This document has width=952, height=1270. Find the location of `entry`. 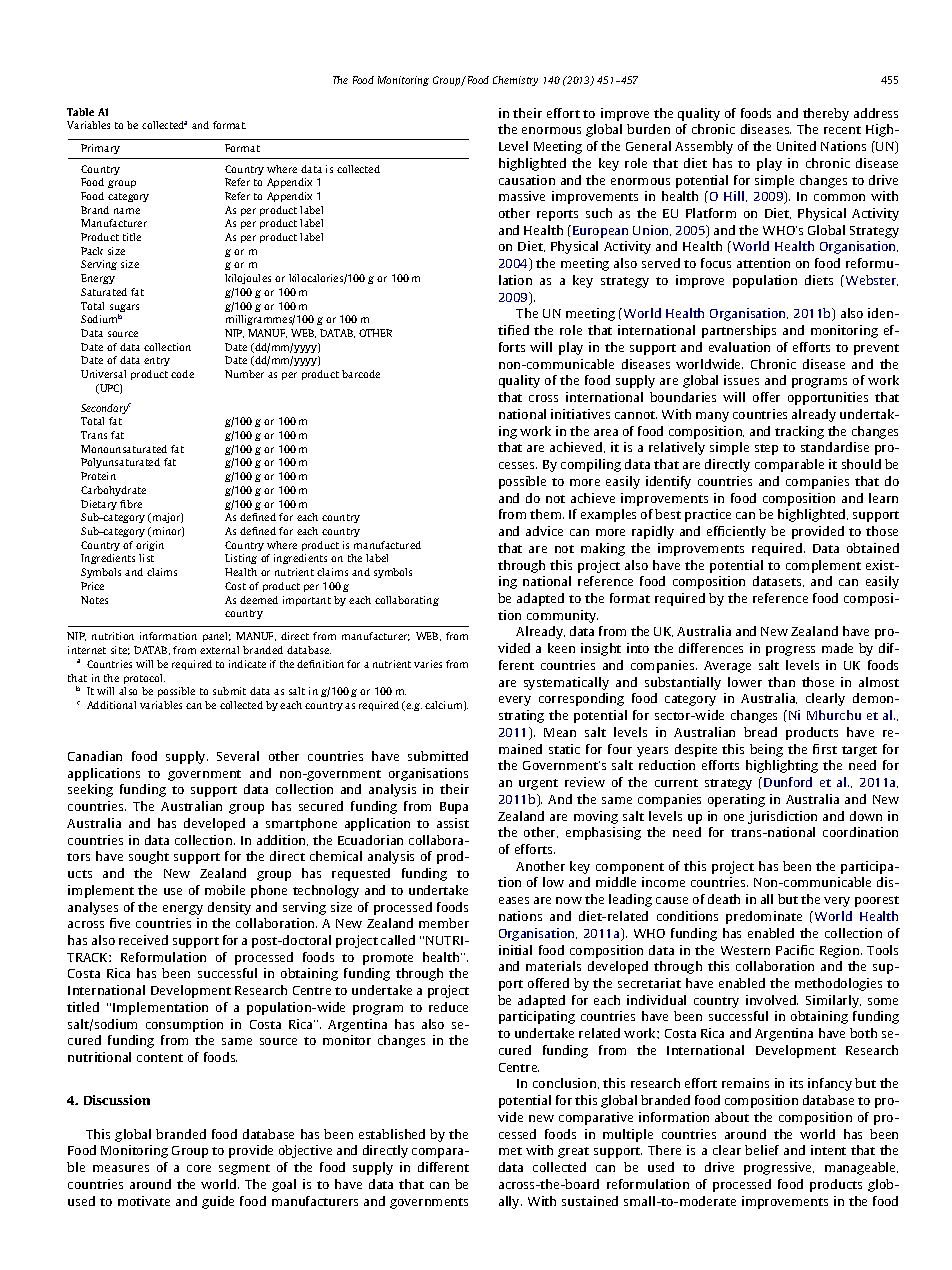

entry is located at coordinates (157, 361).
